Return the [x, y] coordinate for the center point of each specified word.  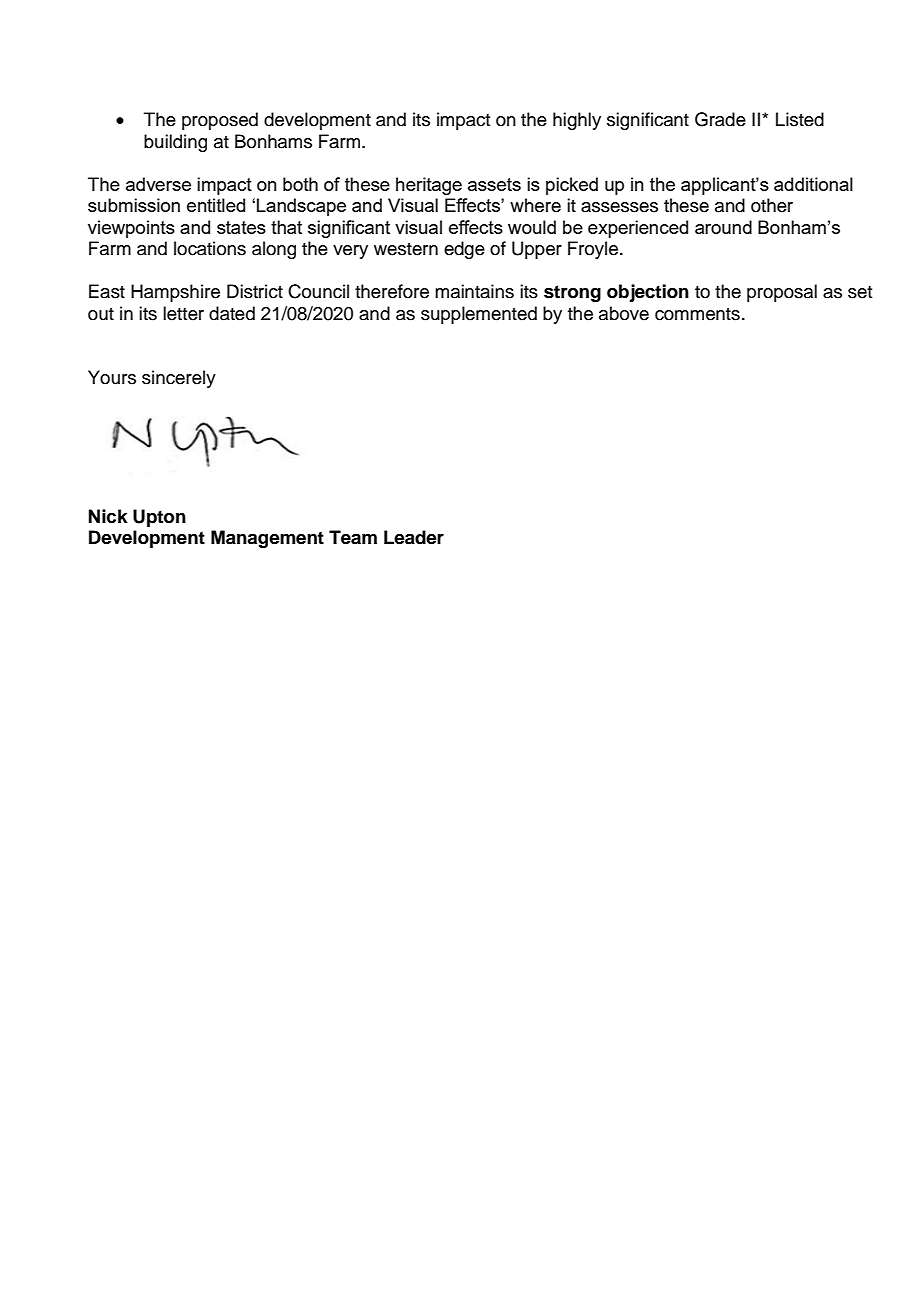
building [175, 143]
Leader [414, 537]
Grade [720, 119]
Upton [159, 518]
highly [577, 121]
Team [353, 537]
